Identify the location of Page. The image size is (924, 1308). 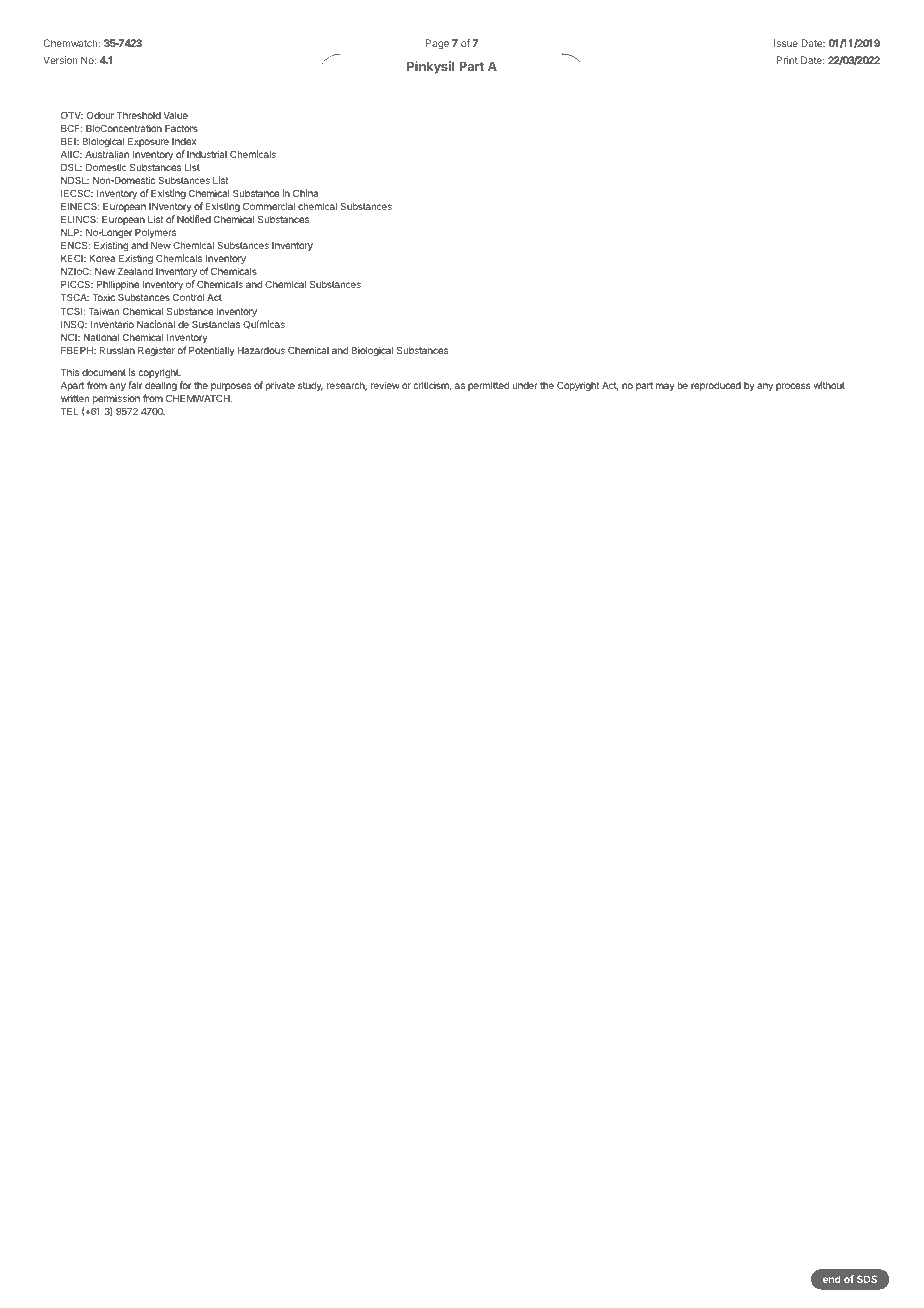
(437, 44).
